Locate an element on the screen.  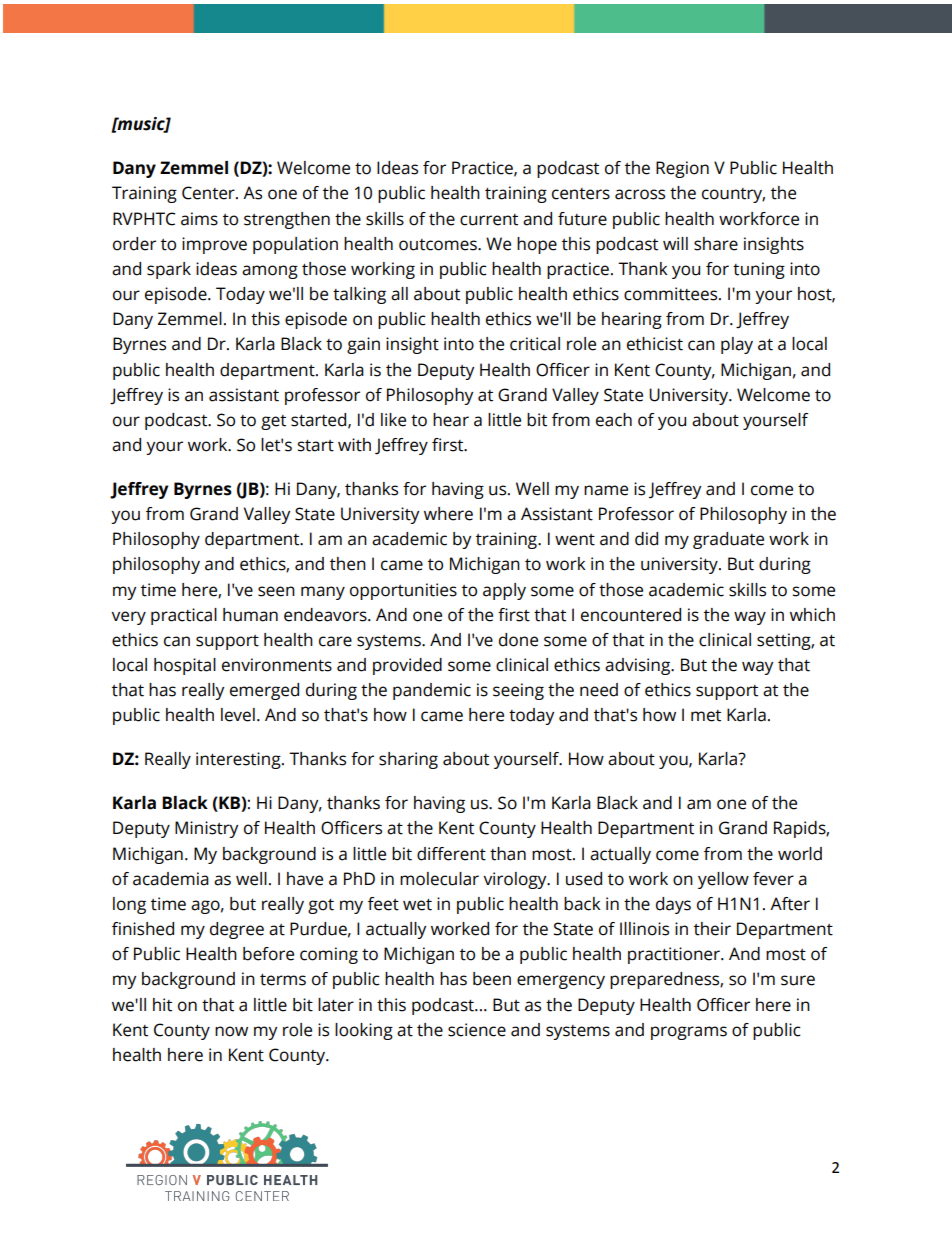
current is located at coordinates (489, 220).
